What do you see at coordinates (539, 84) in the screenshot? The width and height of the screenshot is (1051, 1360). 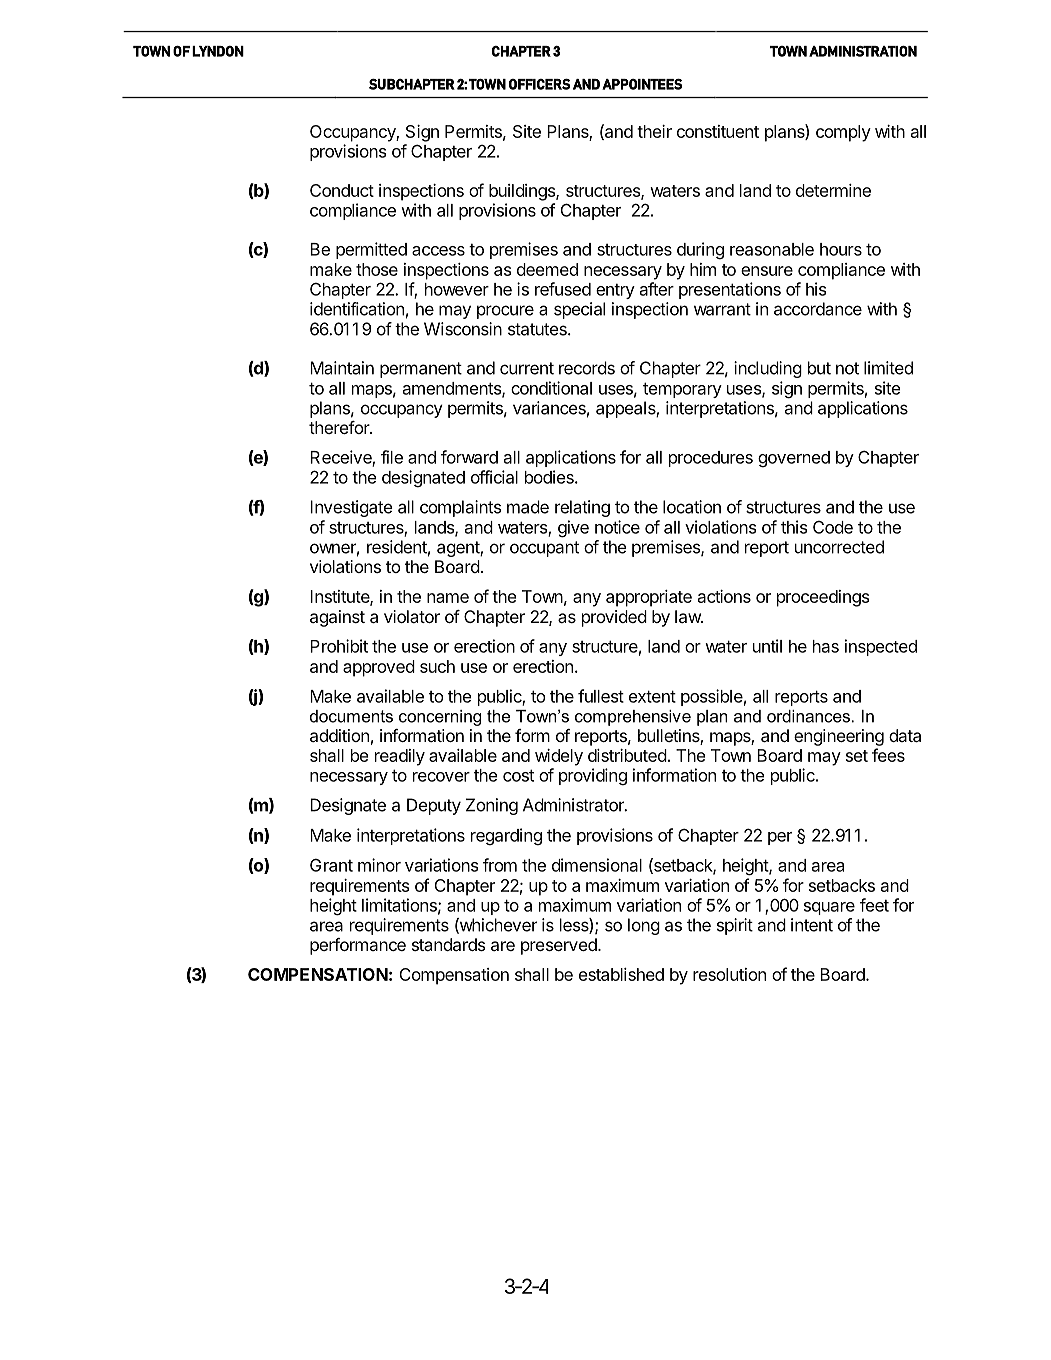 I see `OFFICERS` at bounding box center [539, 84].
